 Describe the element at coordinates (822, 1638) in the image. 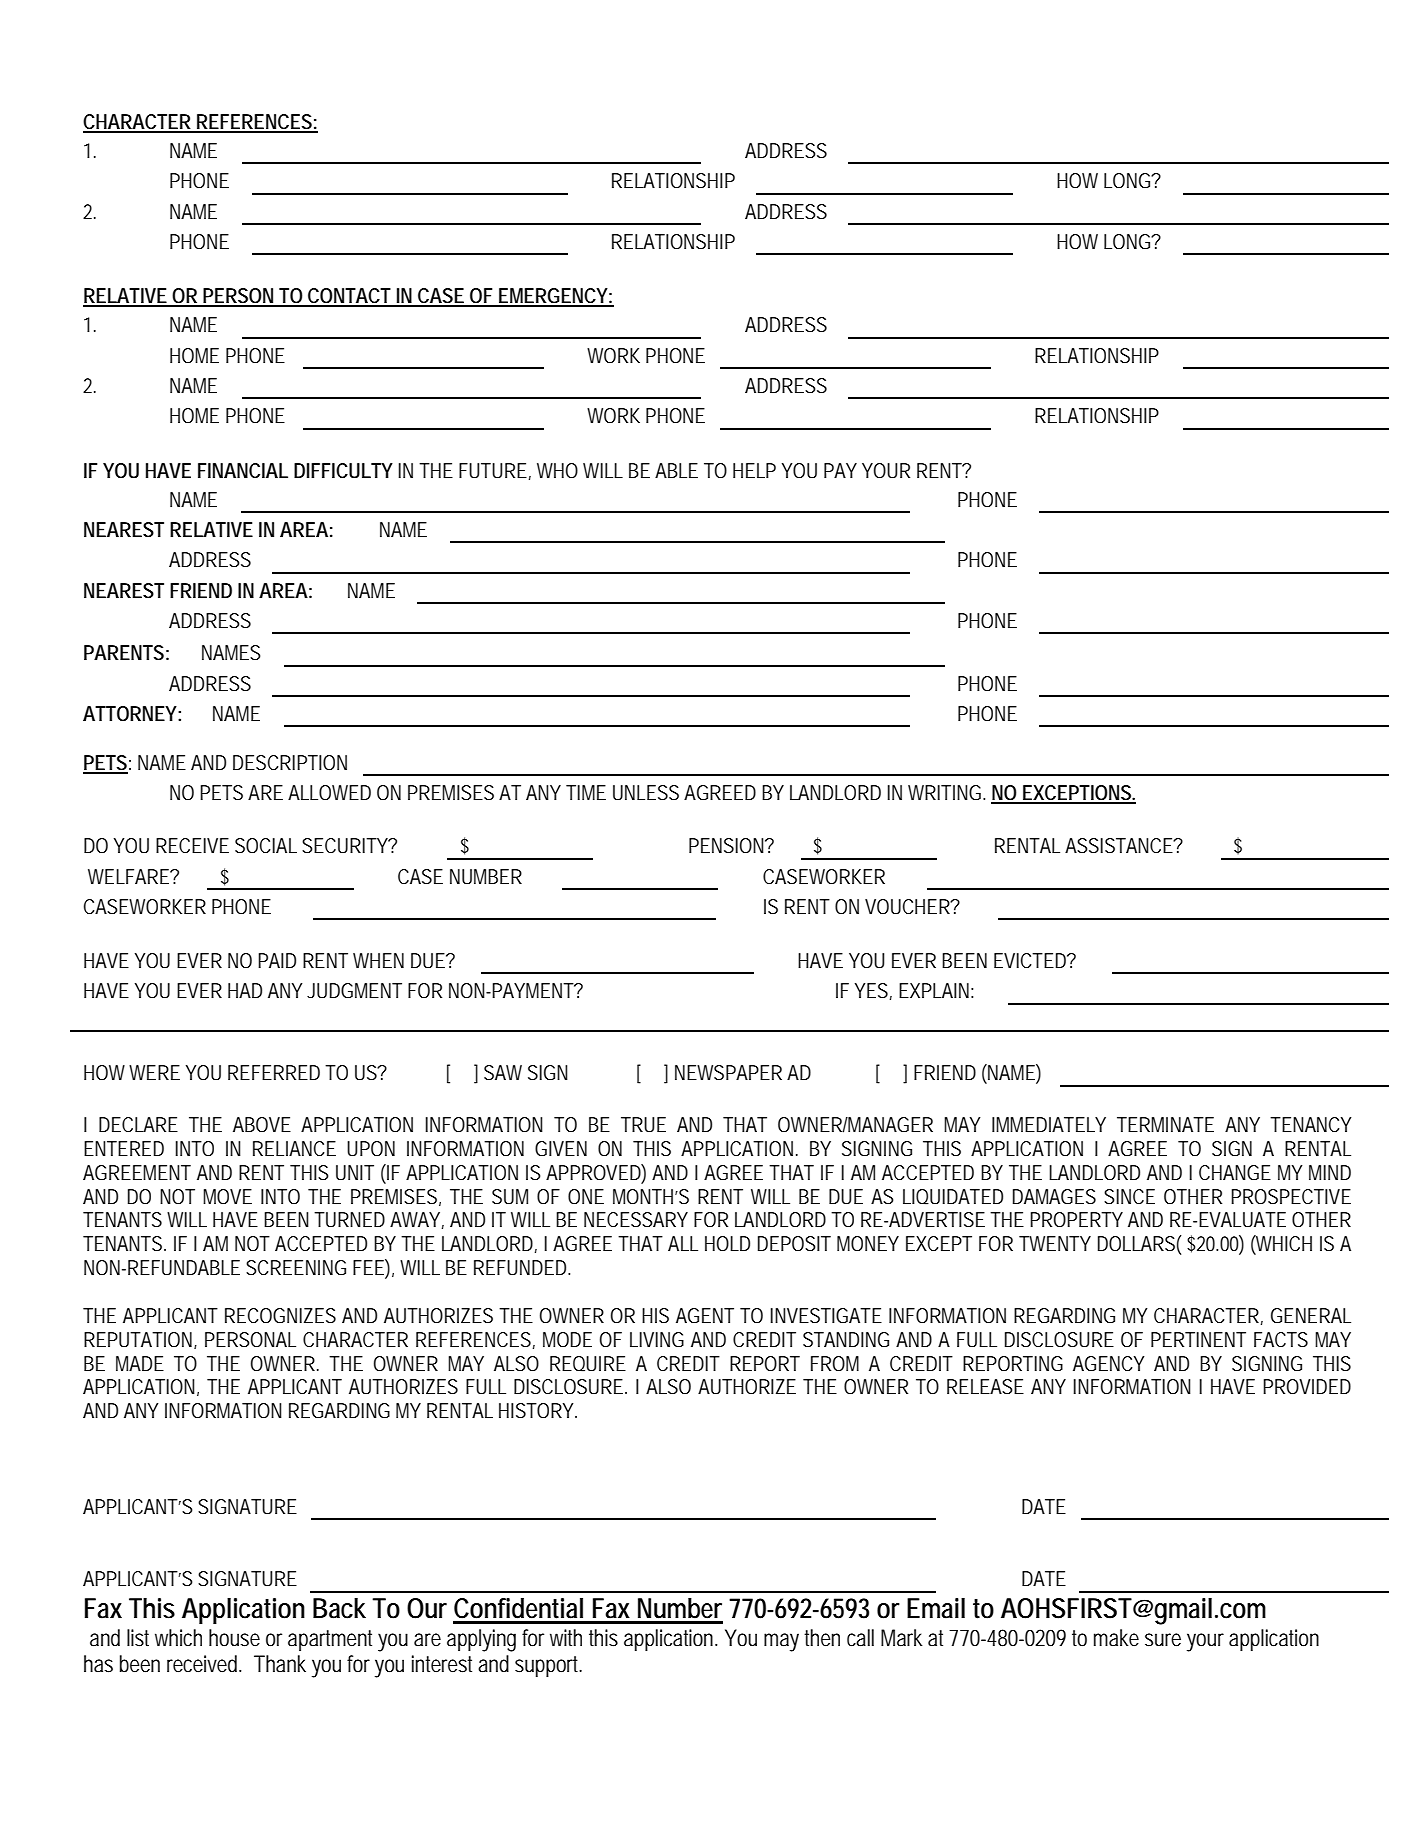

I see `then` at that location.
